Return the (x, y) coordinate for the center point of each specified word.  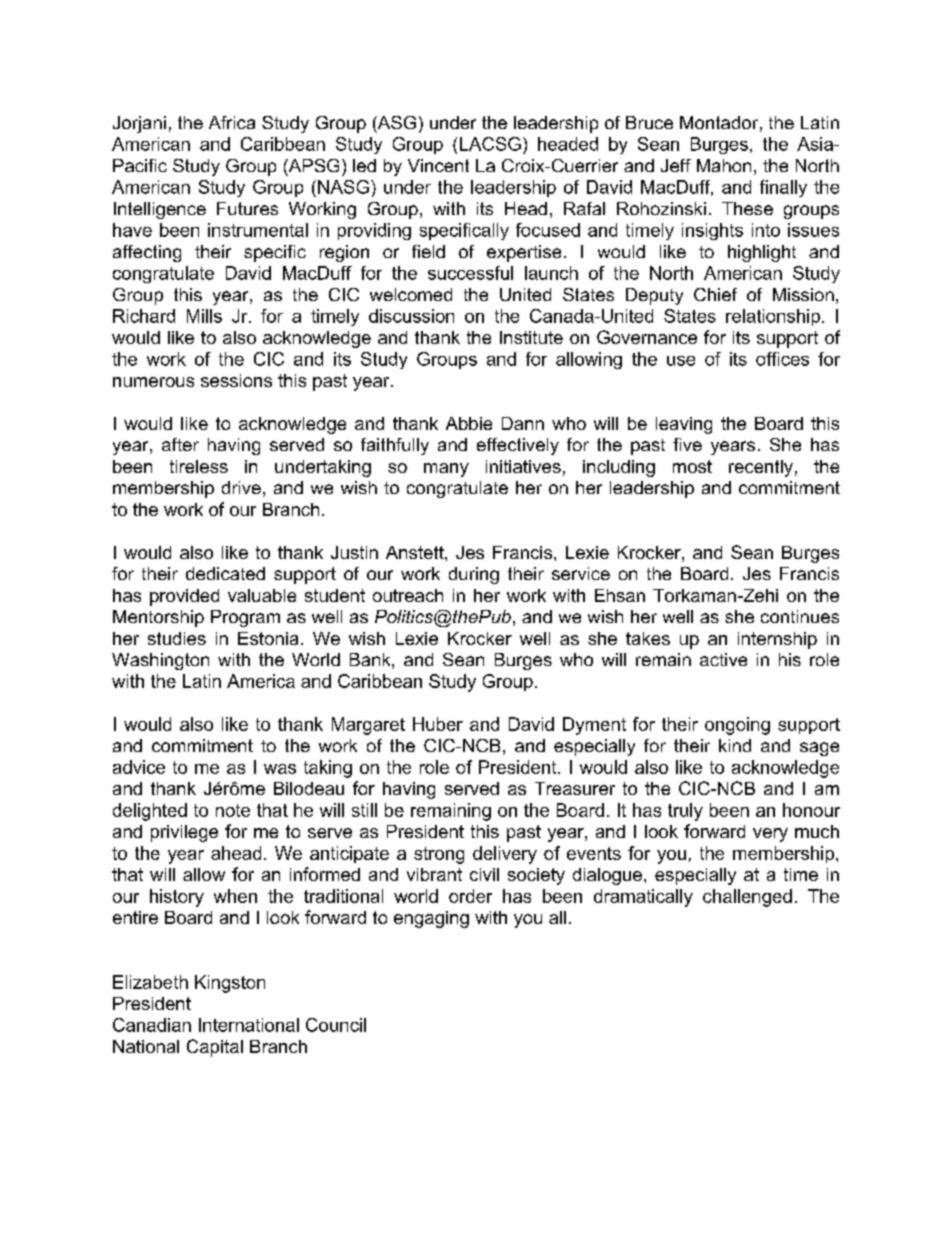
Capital (215, 1048)
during (474, 575)
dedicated (225, 573)
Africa (232, 122)
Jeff (676, 165)
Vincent (438, 165)
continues (800, 616)
